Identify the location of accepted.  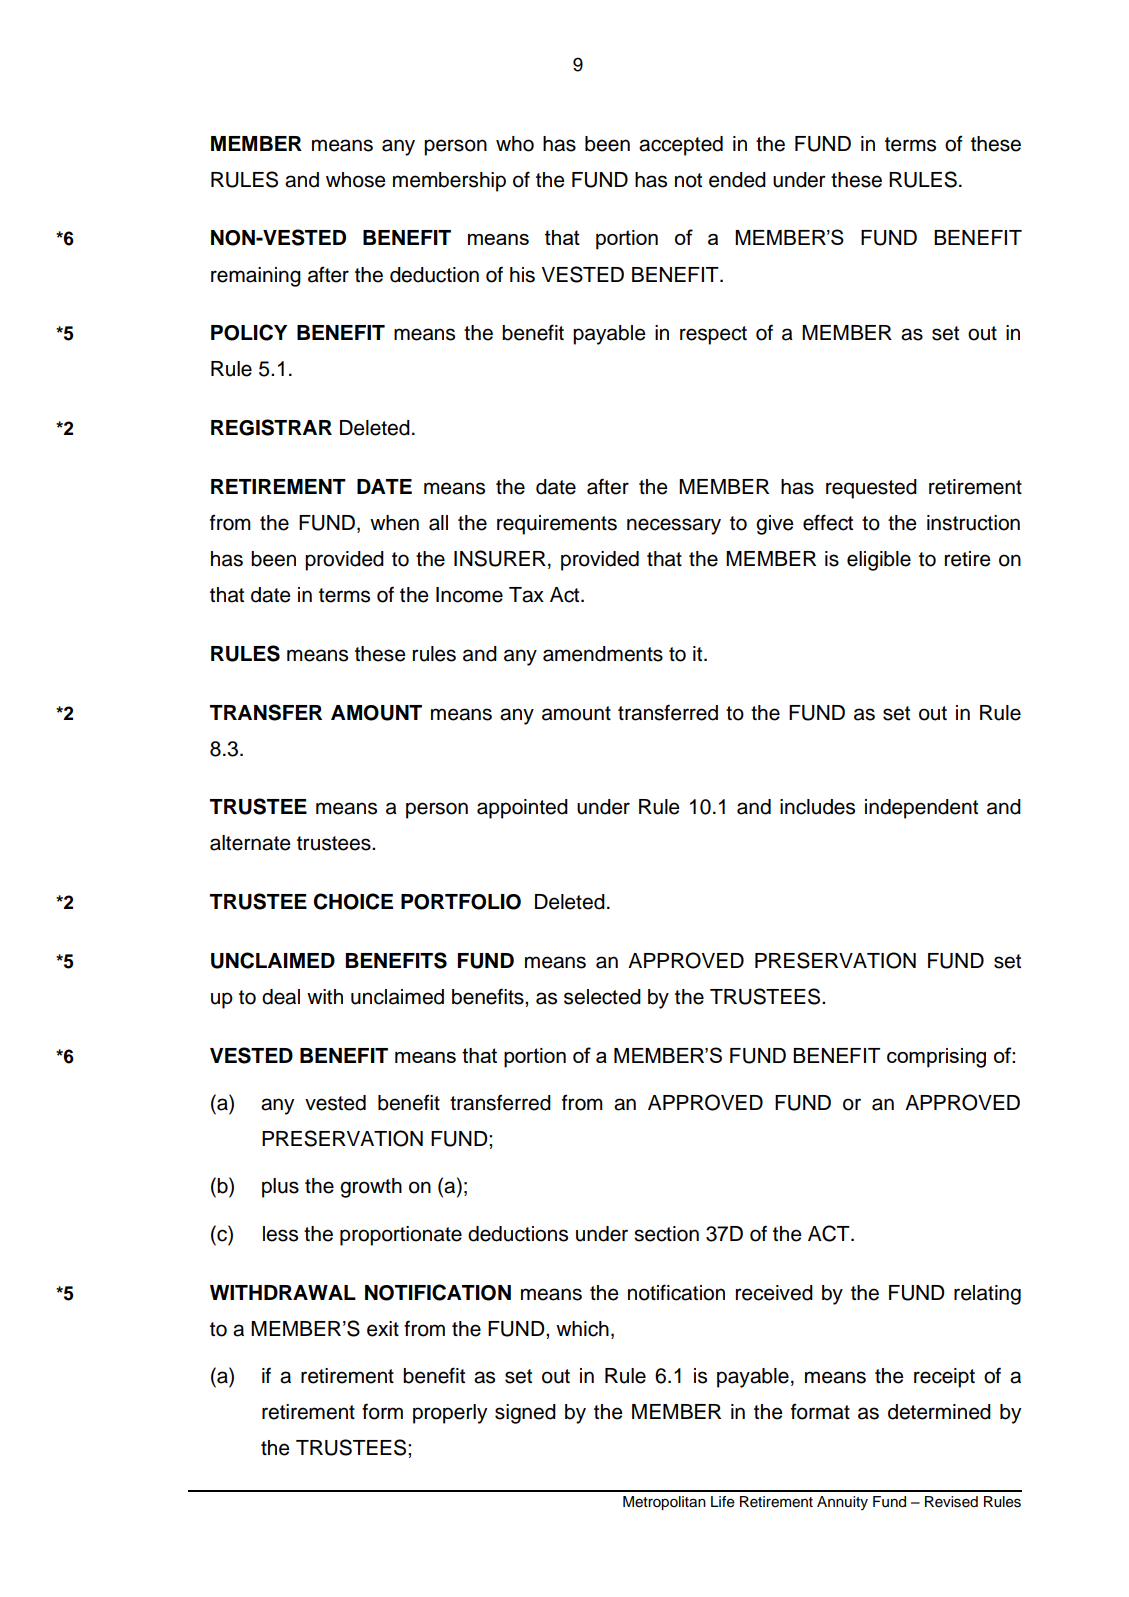
(681, 146).
